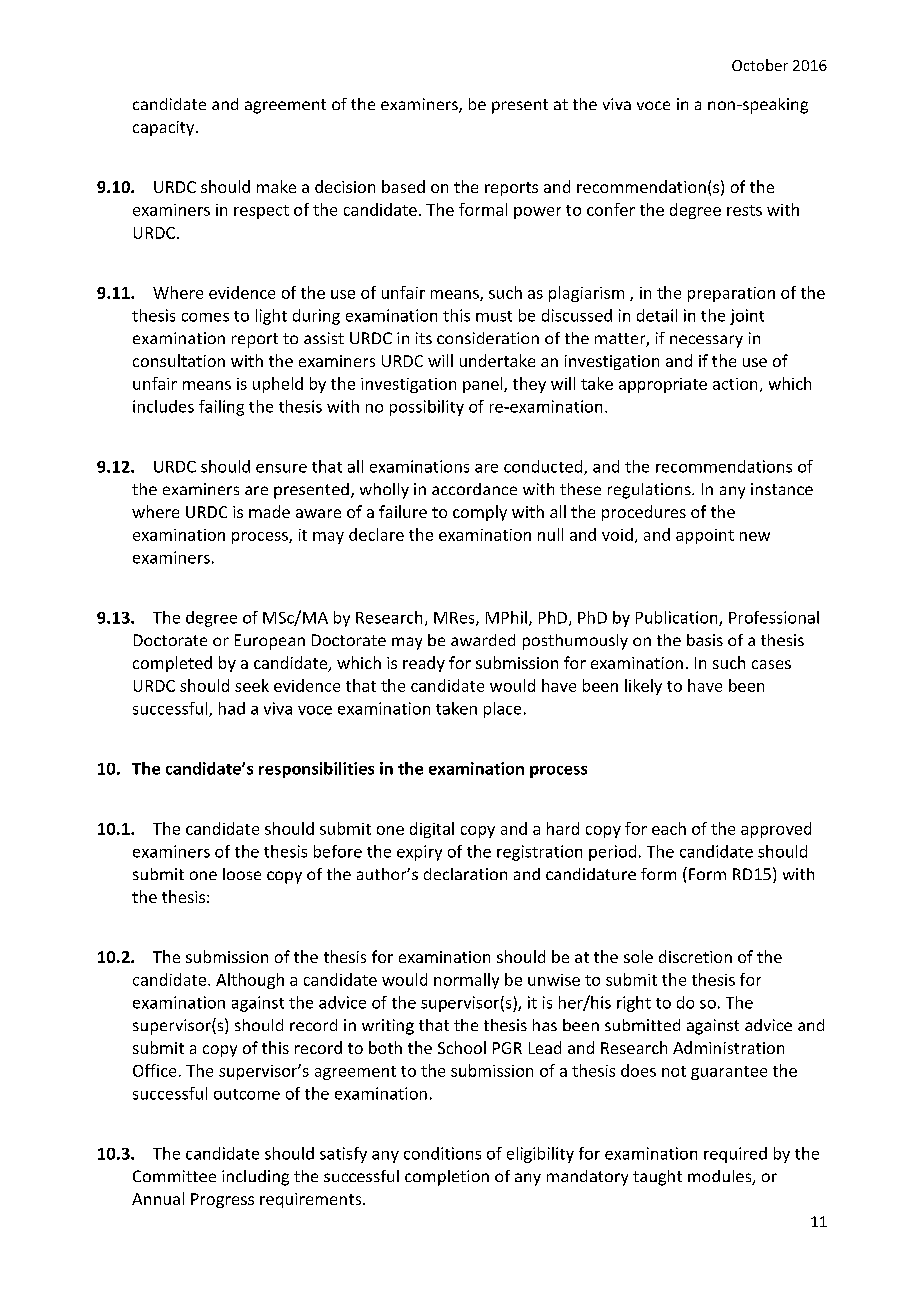  Describe the element at coordinates (650, 491) in the screenshot. I see `regulations` at that location.
